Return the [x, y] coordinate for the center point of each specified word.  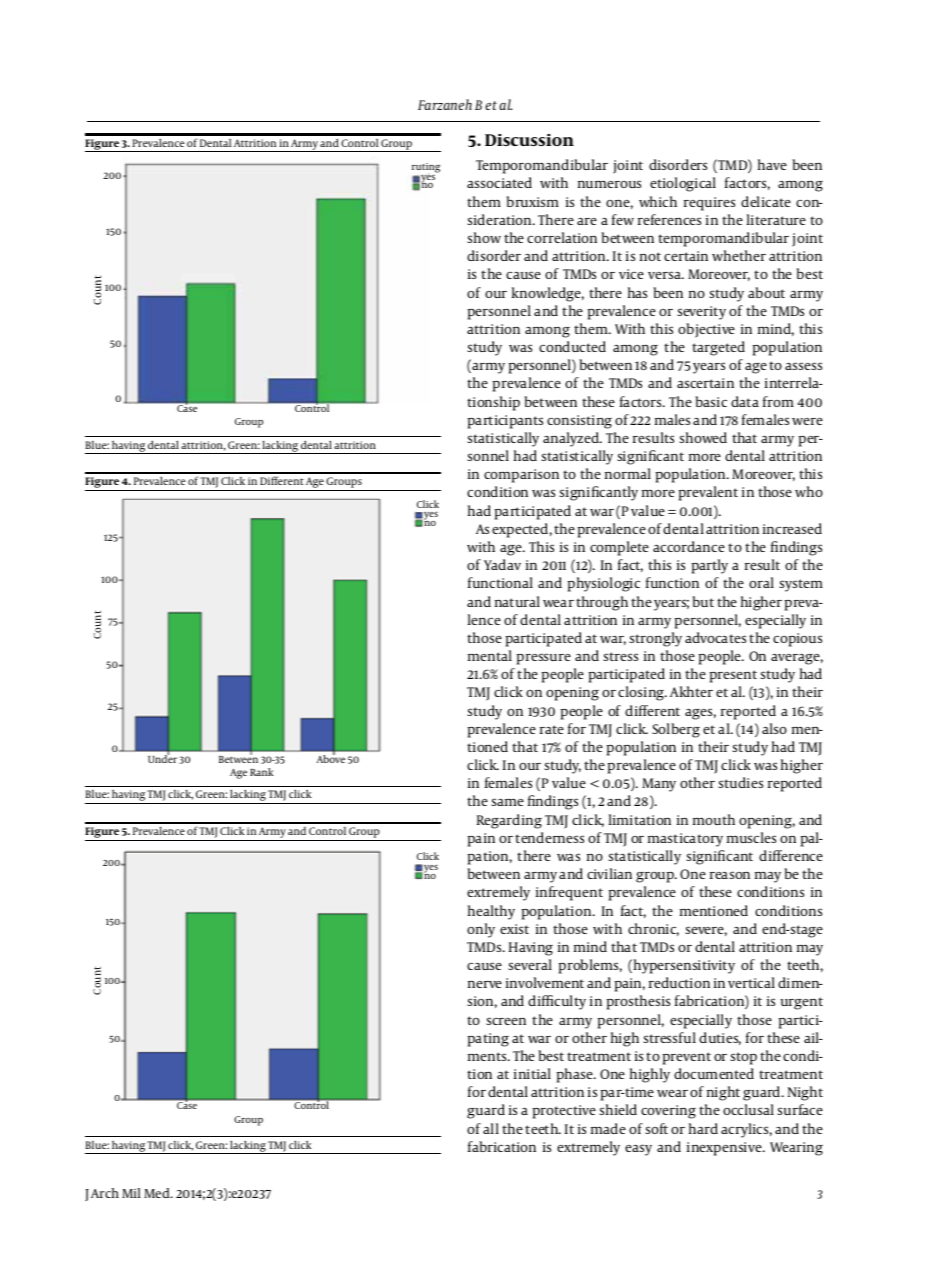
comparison [521, 476]
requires [709, 204]
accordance [689, 546]
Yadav [502, 564]
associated [499, 182]
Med [158, 1193]
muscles [751, 837]
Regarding [509, 821]
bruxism [532, 201]
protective [564, 1112]
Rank [262, 772]
